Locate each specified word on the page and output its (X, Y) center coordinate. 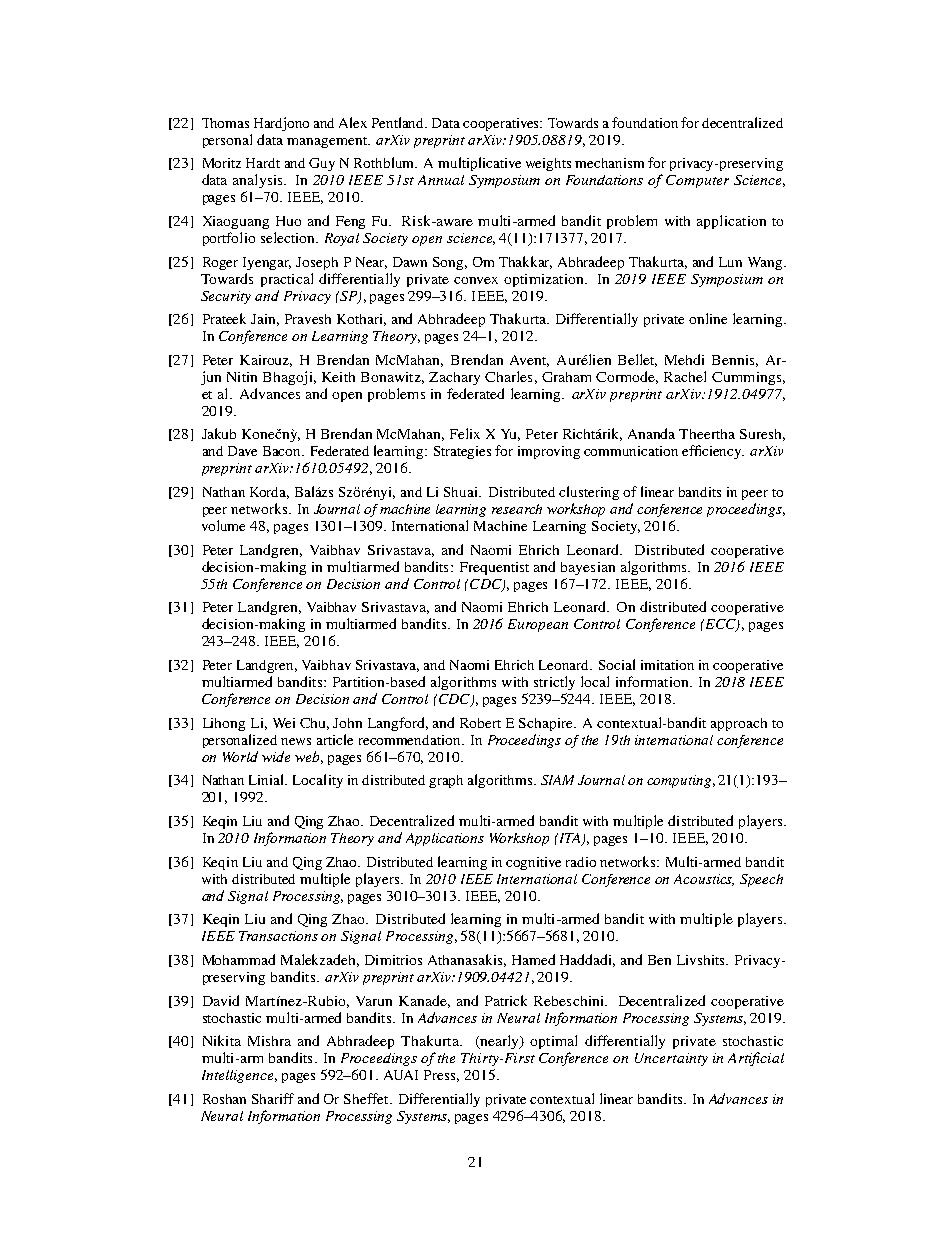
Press (441, 1076)
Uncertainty (671, 1059)
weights (548, 164)
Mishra (269, 1041)
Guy (322, 164)
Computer (697, 181)
